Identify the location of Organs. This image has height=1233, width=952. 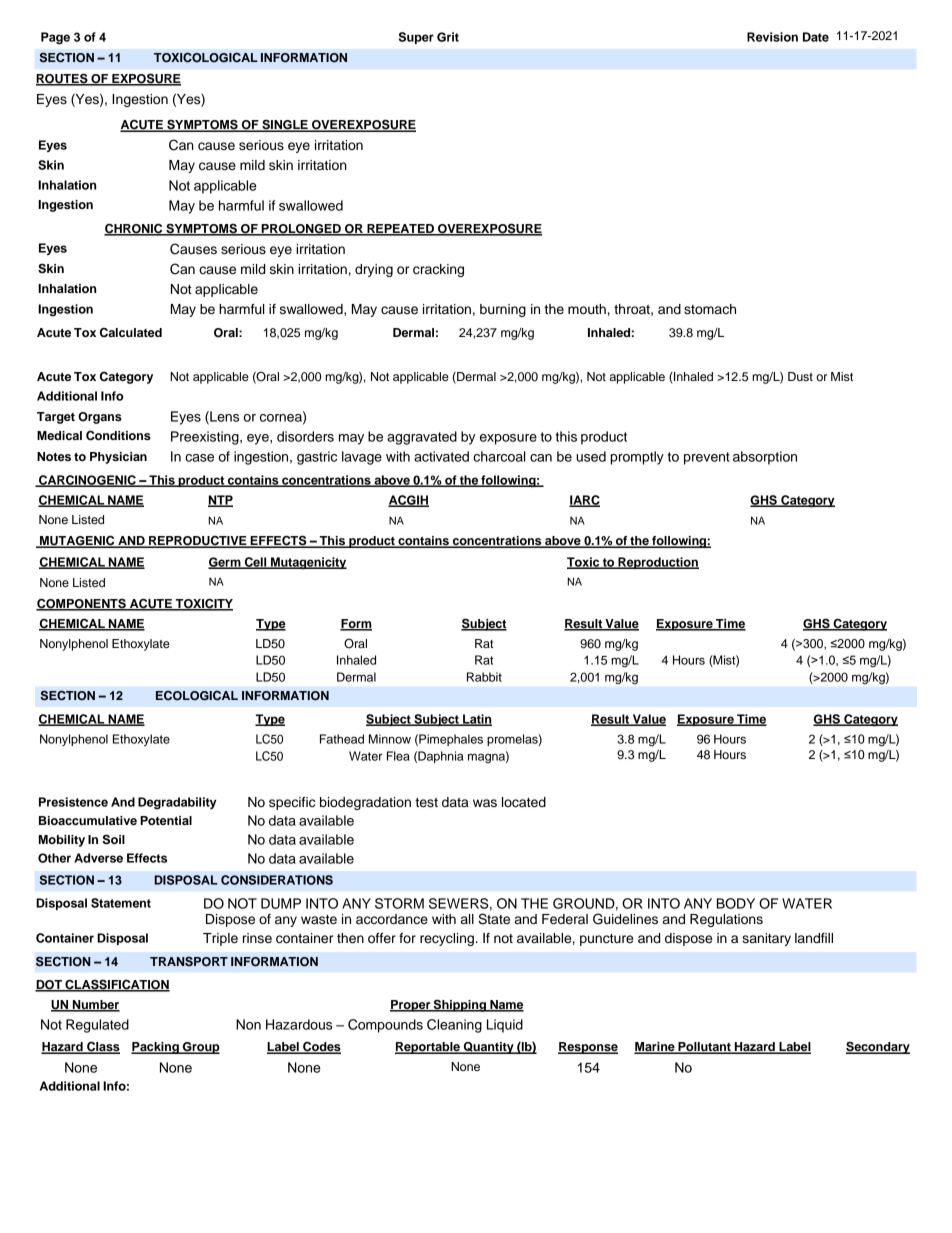
(100, 418).
